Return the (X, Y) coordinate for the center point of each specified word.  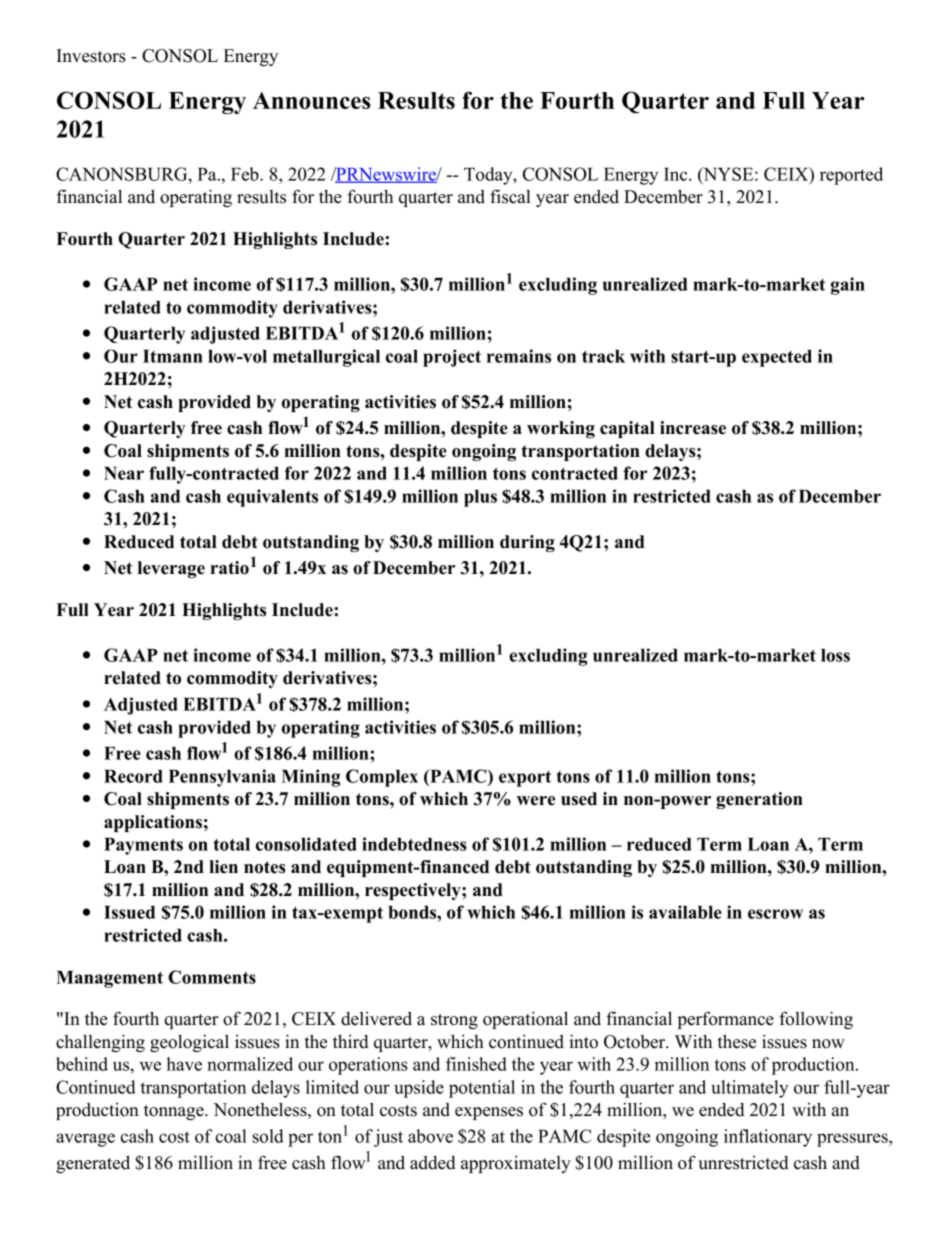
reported (851, 176)
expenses (489, 1113)
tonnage (175, 1112)
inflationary (768, 1138)
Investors (91, 56)
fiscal (510, 196)
